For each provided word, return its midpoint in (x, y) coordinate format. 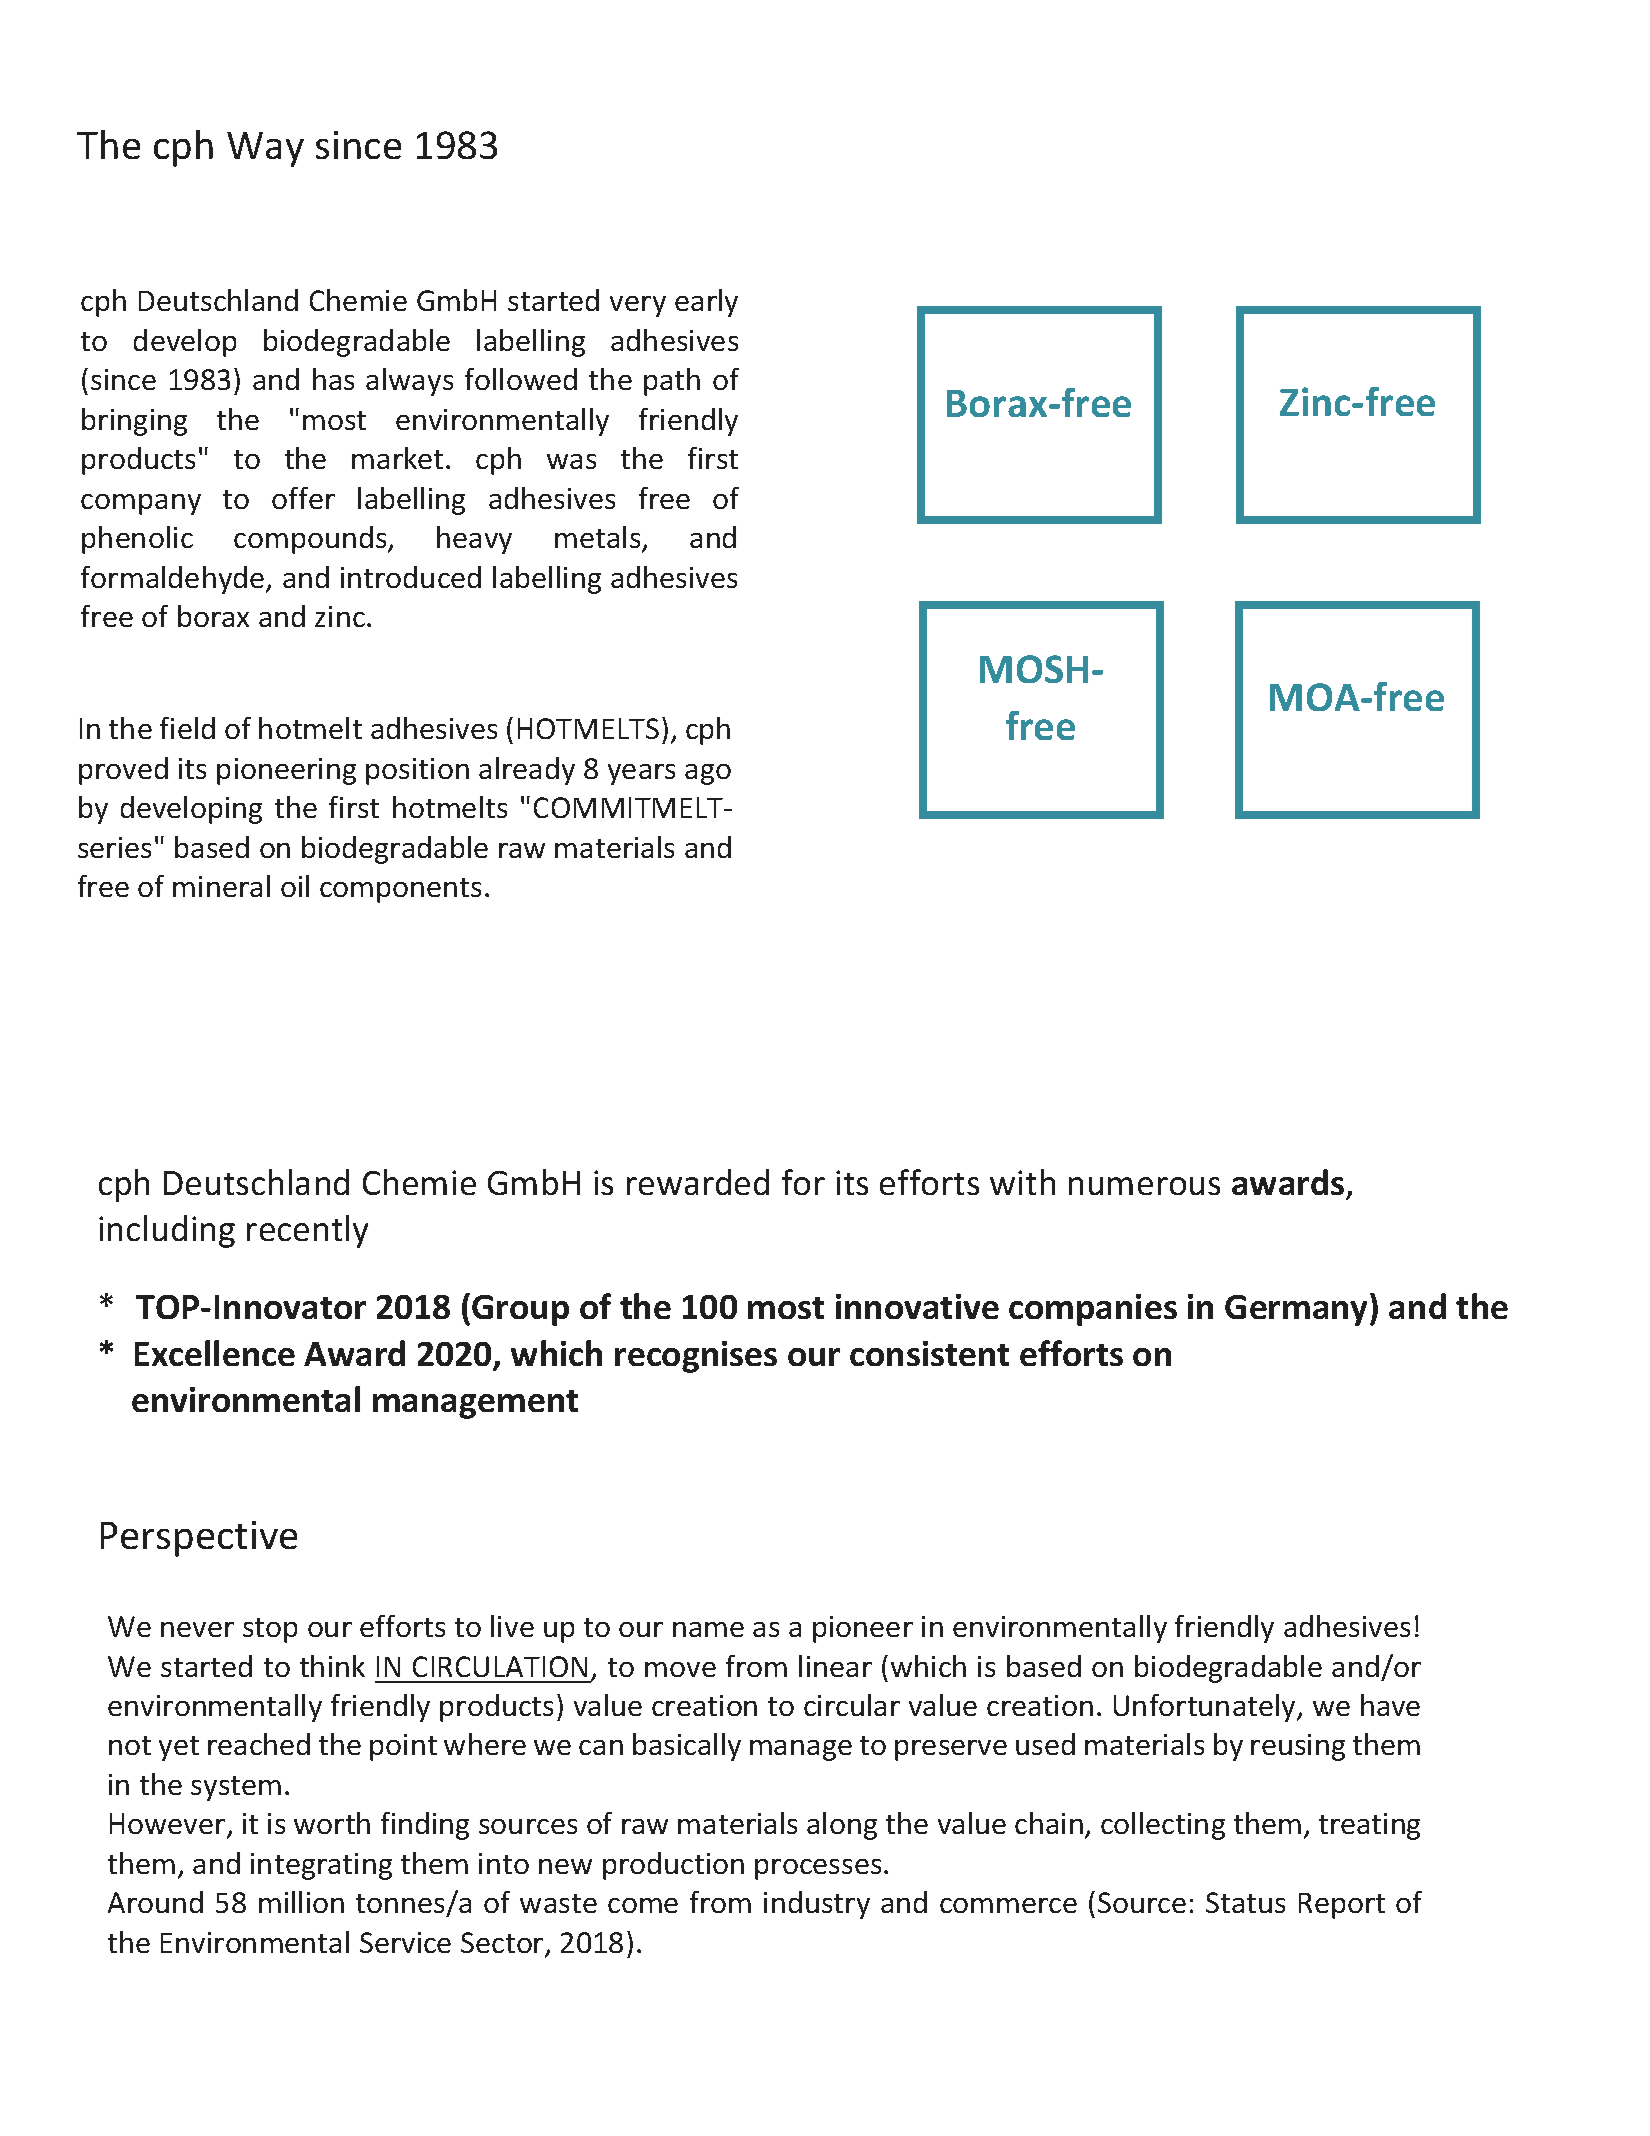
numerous (1144, 1186)
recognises (696, 1357)
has (333, 379)
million (301, 1902)
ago (708, 774)
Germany (1298, 1309)
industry (817, 1905)
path (672, 382)
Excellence (215, 1353)
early (706, 303)
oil (295, 886)
